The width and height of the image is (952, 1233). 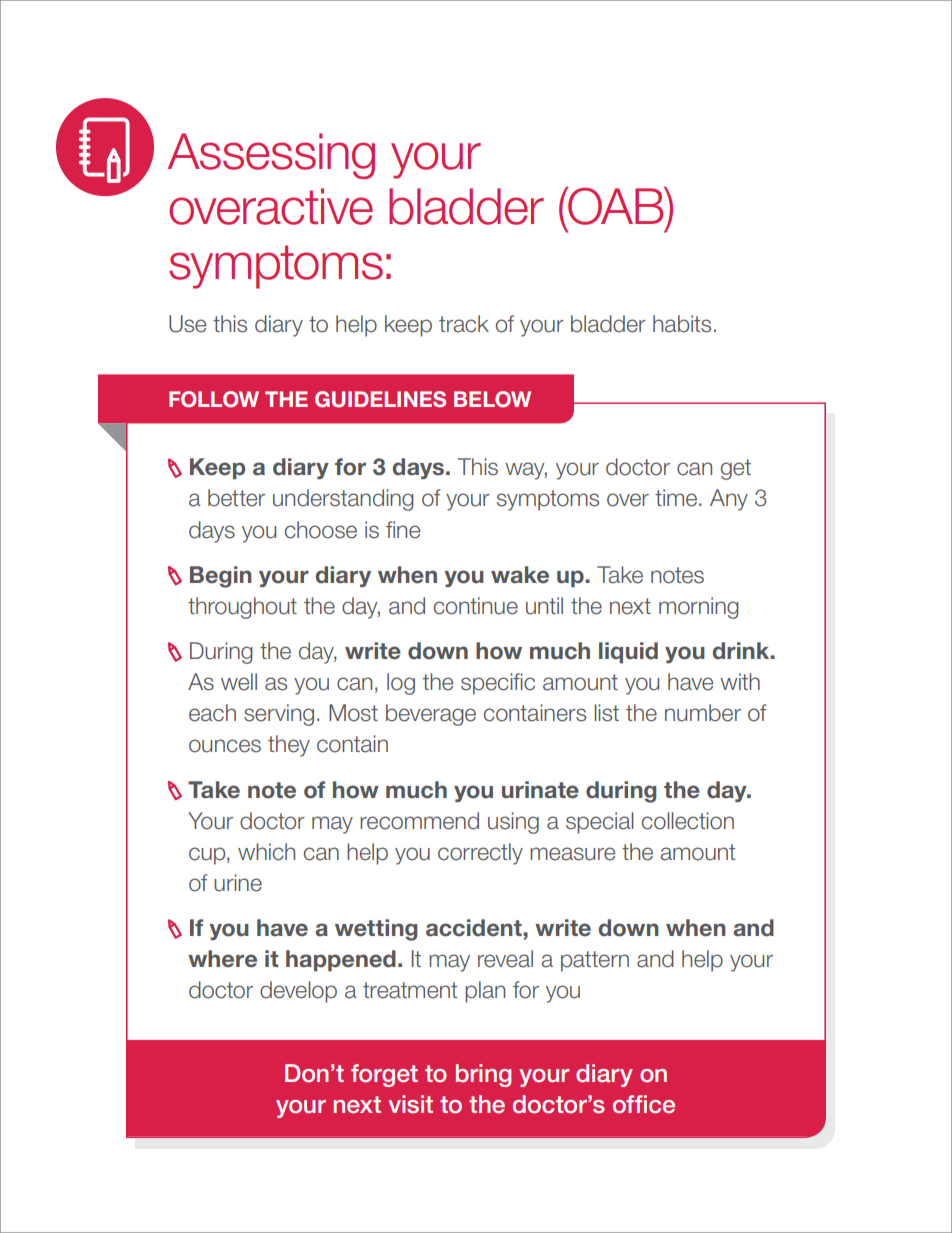 I want to click on BELOW, so click(x=492, y=399).
